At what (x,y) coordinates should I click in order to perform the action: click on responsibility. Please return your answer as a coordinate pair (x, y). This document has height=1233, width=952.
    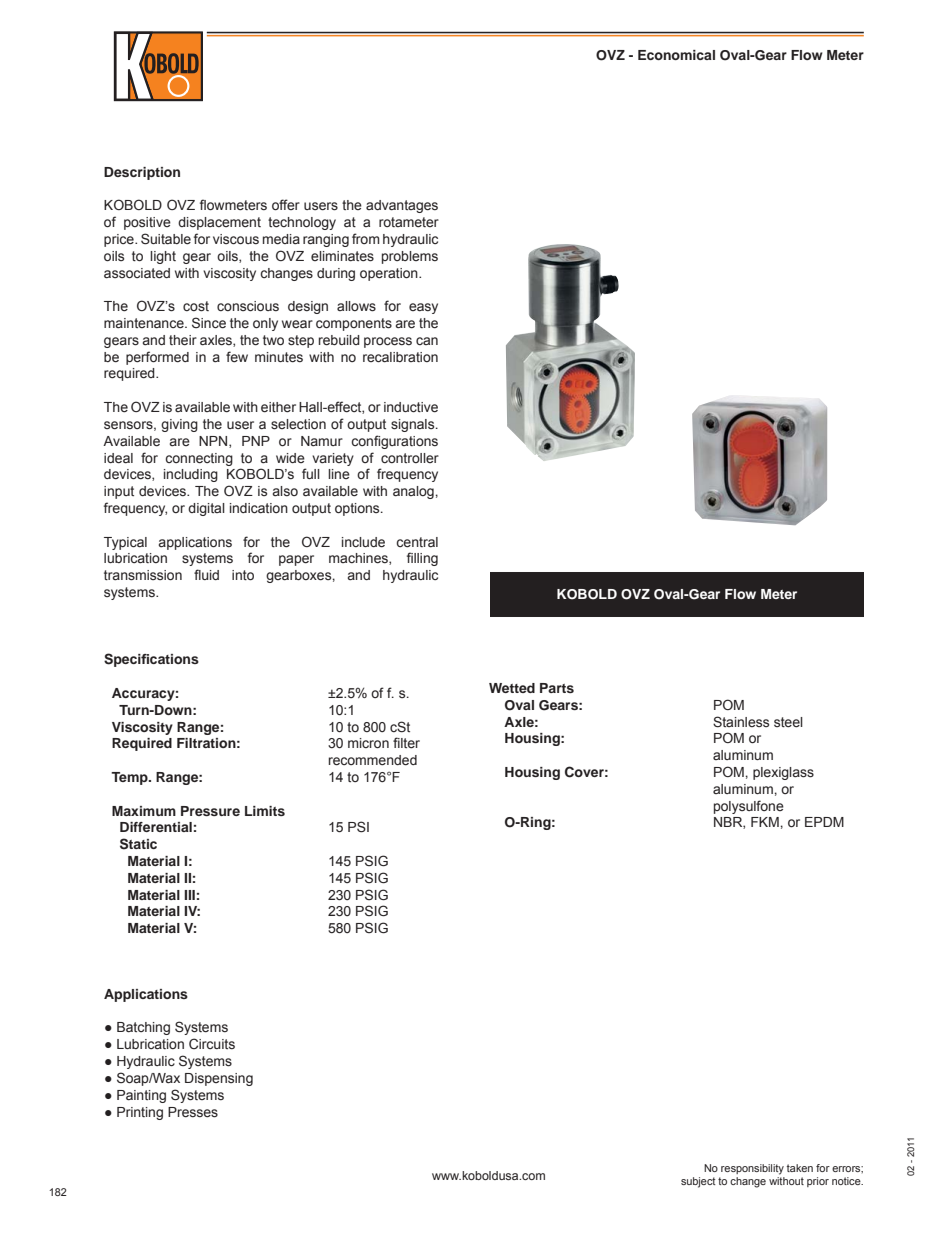
    Looking at the image, I should click on (752, 1169).
